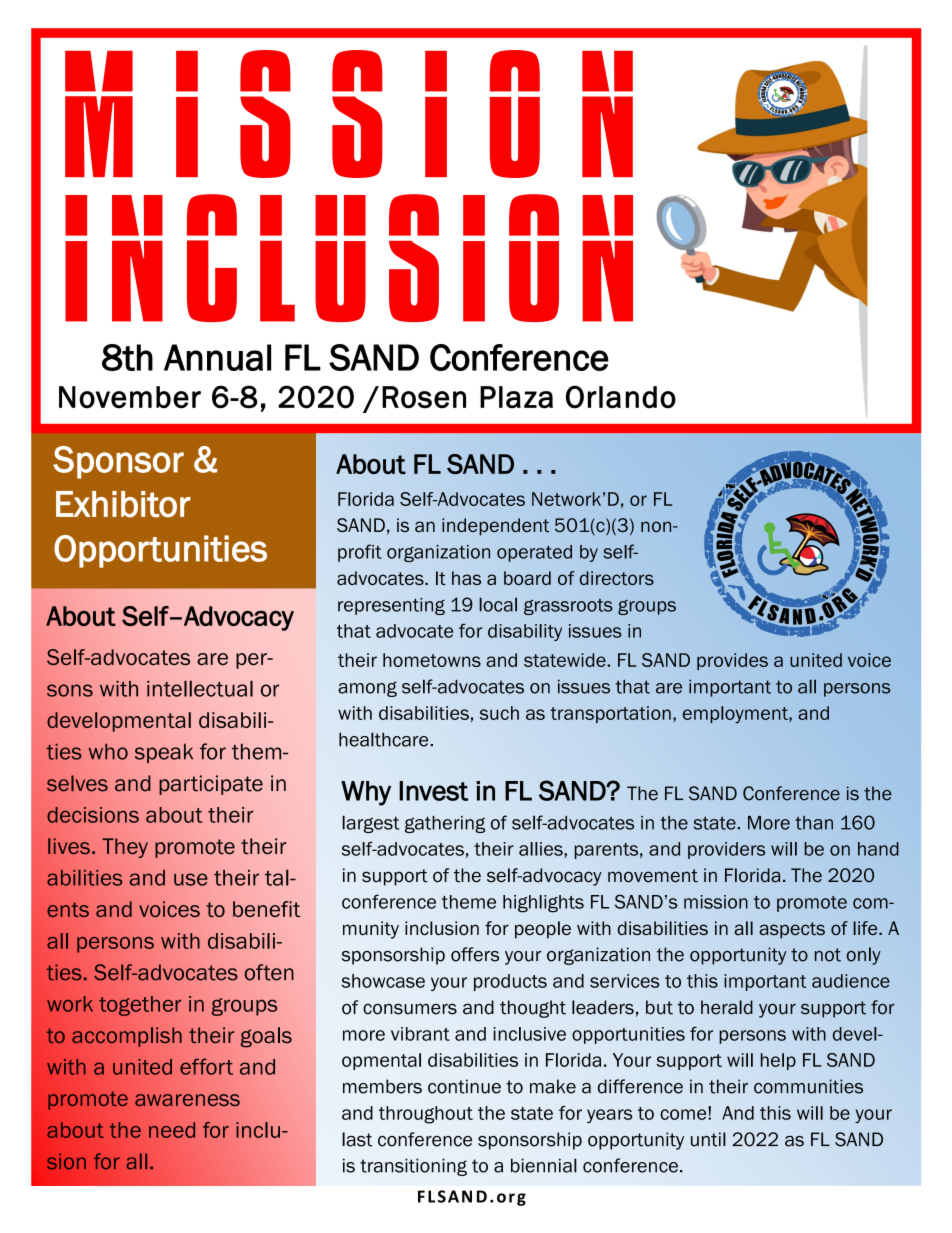  I want to click on has, so click(466, 578).
